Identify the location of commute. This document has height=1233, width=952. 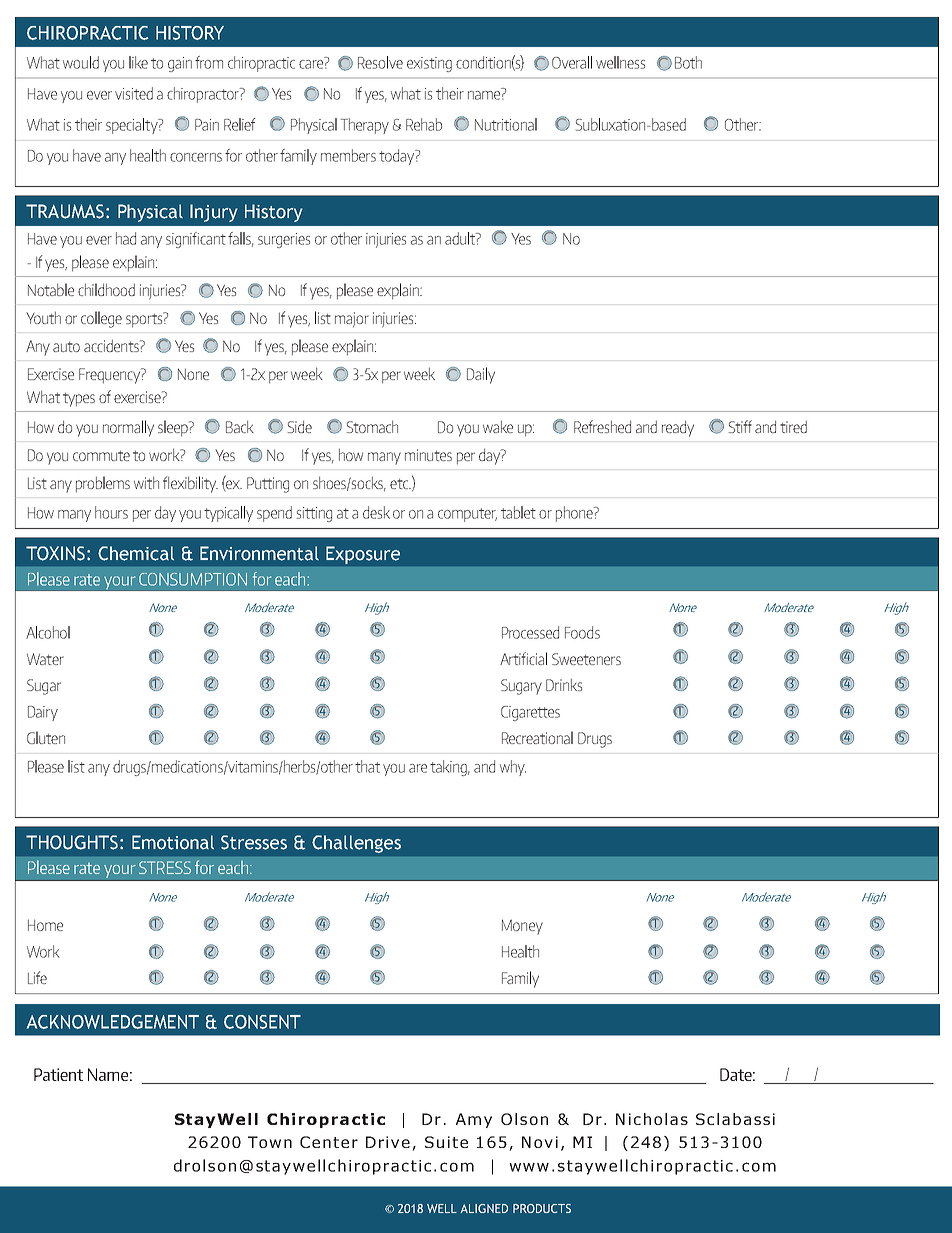
(101, 455).
